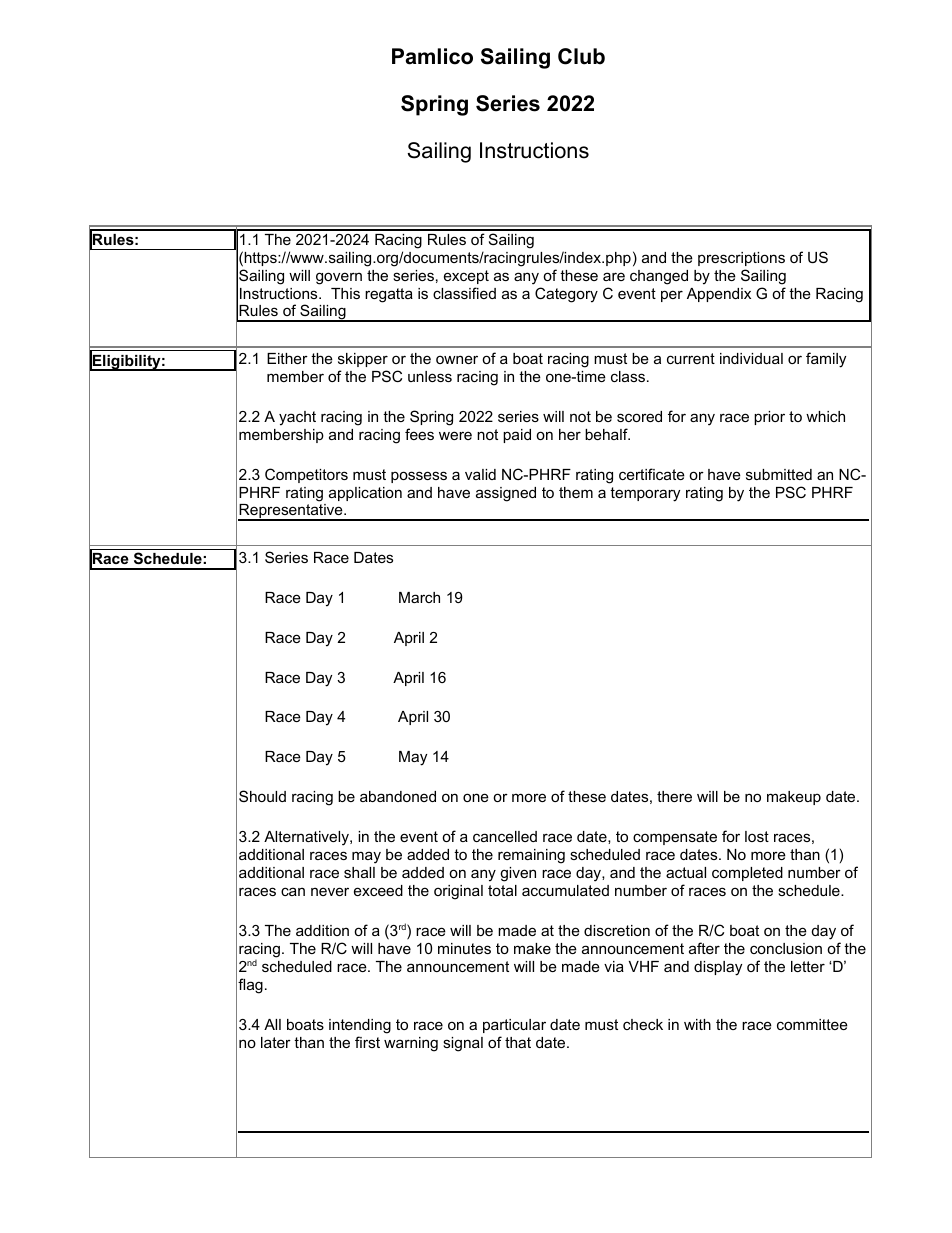  I want to click on paid, so click(517, 436).
